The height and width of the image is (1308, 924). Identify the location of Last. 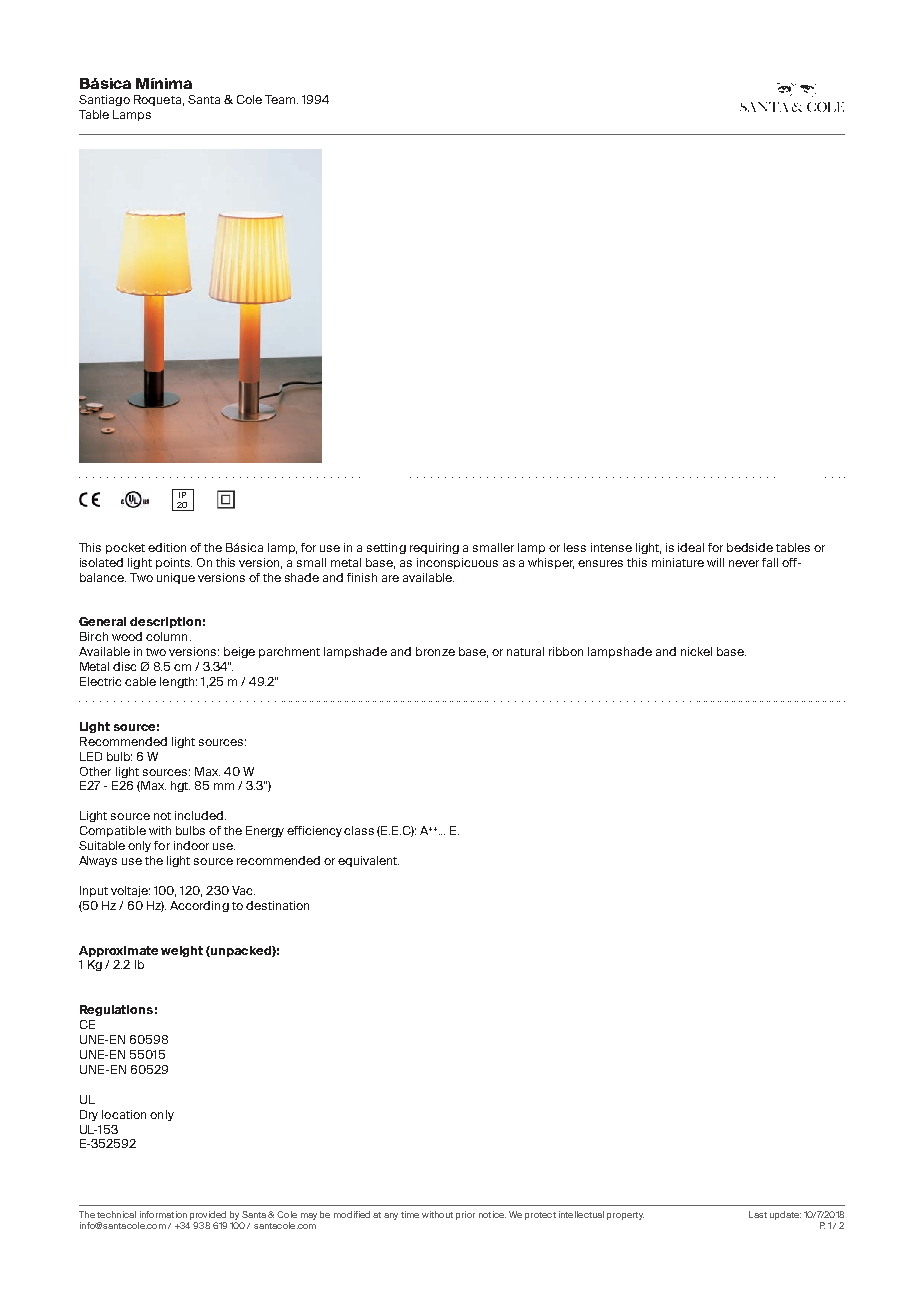
(758, 1214).
